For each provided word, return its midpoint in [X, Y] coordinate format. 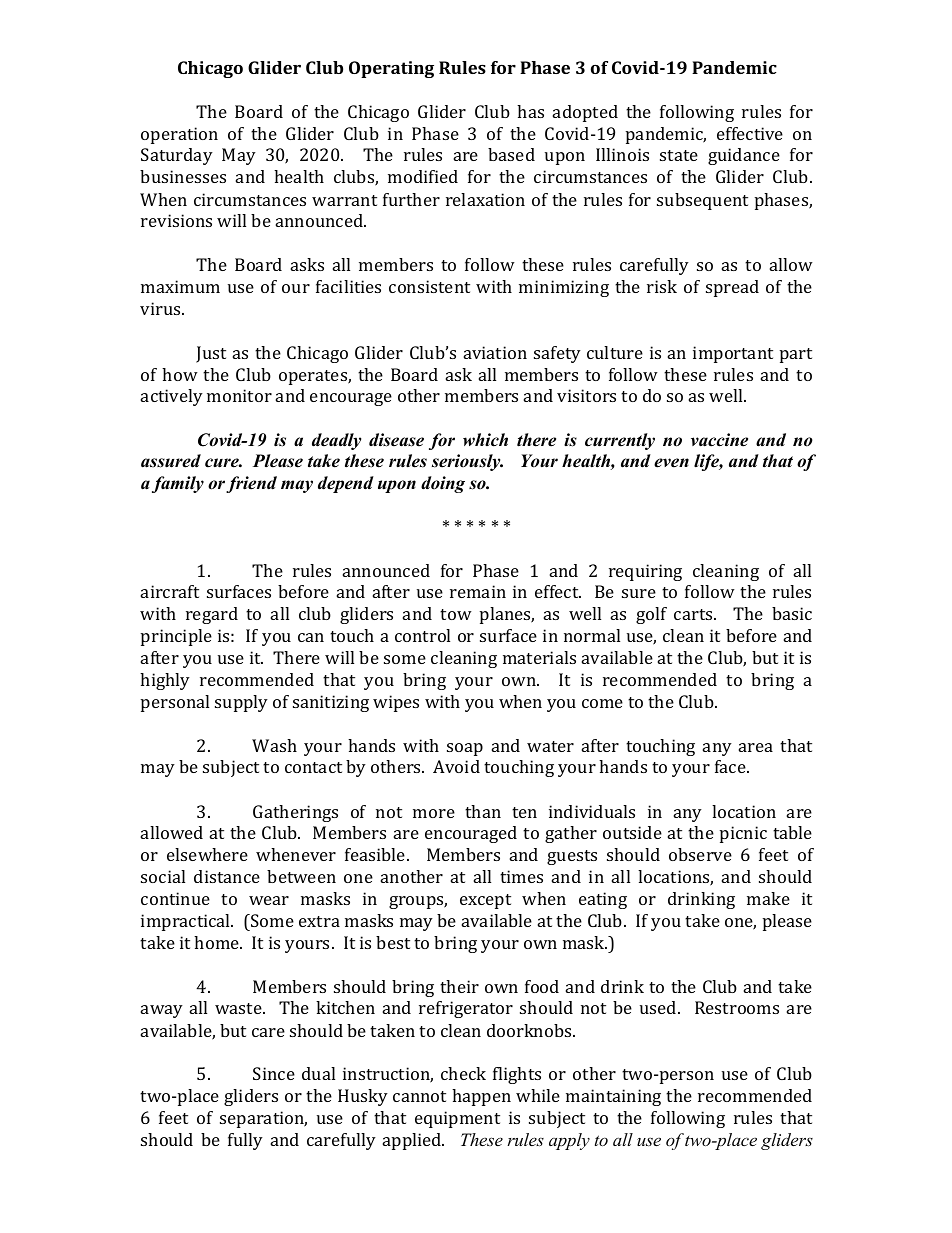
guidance [744, 156]
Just [211, 354]
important [733, 354]
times [521, 876]
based [511, 154]
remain [478, 591]
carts [694, 614]
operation [179, 135]
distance [227, 876]
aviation [495, 352]
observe [700, 854]
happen [481, 1097]
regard [212, 615]
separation [263, 1119]
